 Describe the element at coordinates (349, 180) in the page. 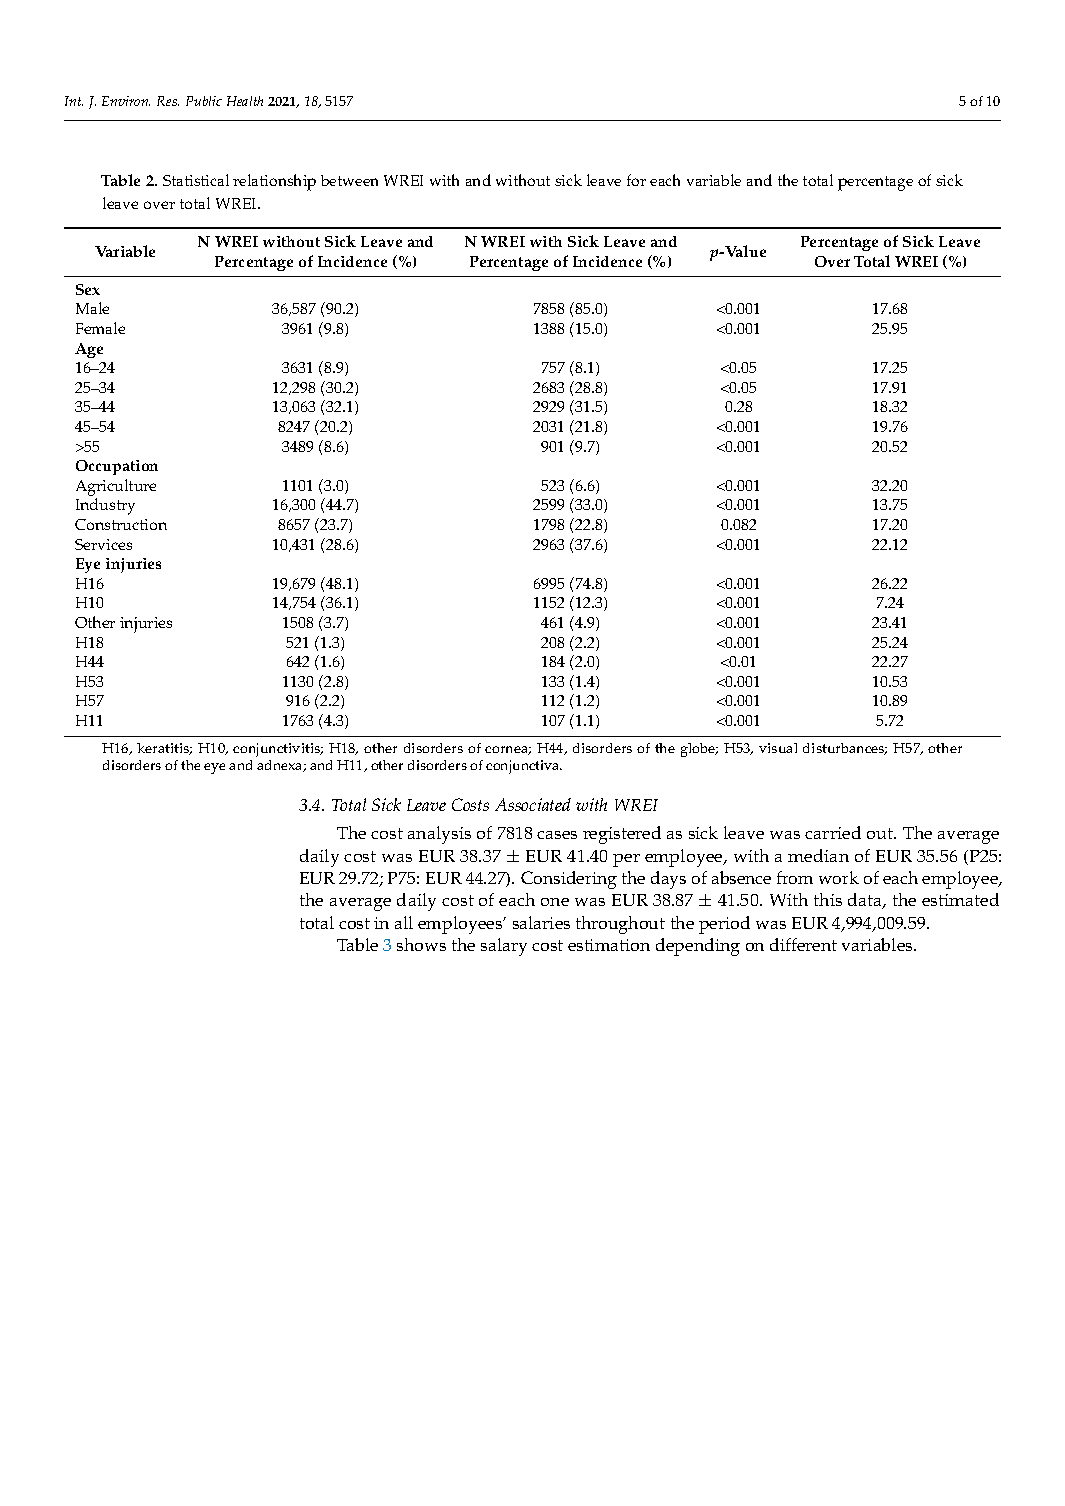

I see `between` at that location.
